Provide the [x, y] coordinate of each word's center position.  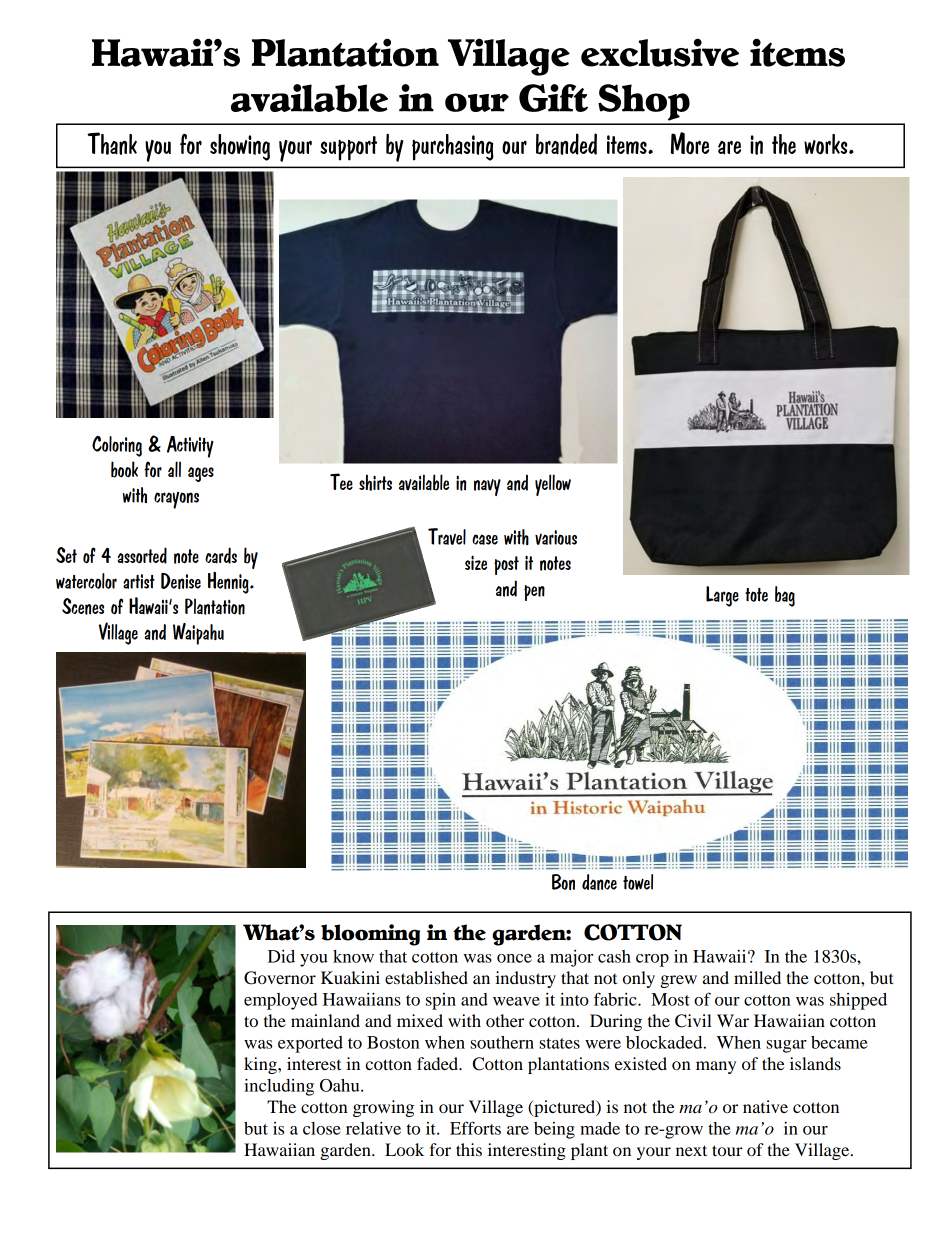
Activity [190, 447]
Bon [563, 882]
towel [638, 882]
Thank [112, 143]
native [765, 1106]
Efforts [475, 1128]
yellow [553, 485]
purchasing [453, 147]
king [261, 1065]
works [827, 144]
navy [487, 487]
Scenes [83, 606]
